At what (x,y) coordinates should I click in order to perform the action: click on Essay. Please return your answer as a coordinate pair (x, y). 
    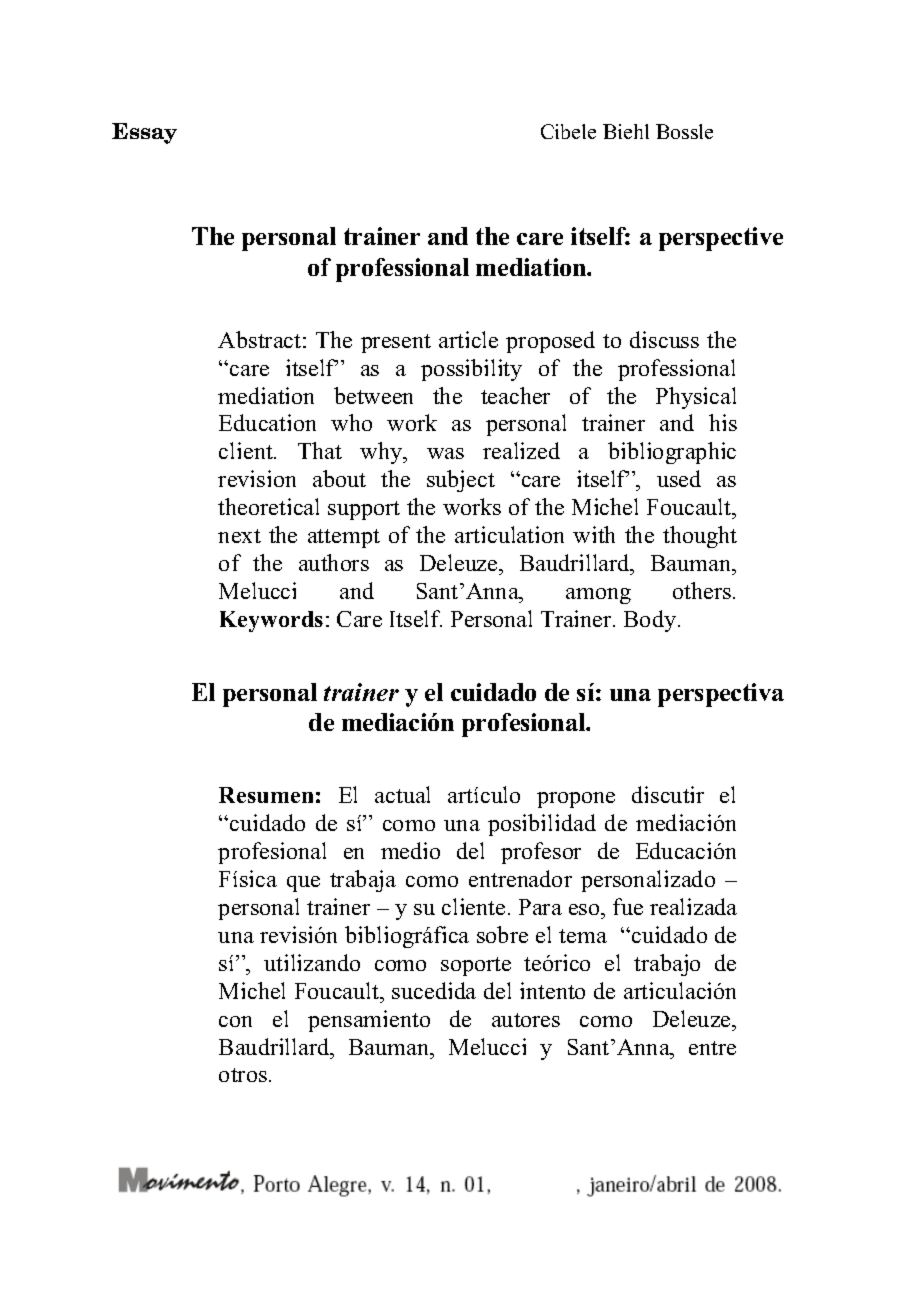
    Looking at the image, I should click on (144, 133).
